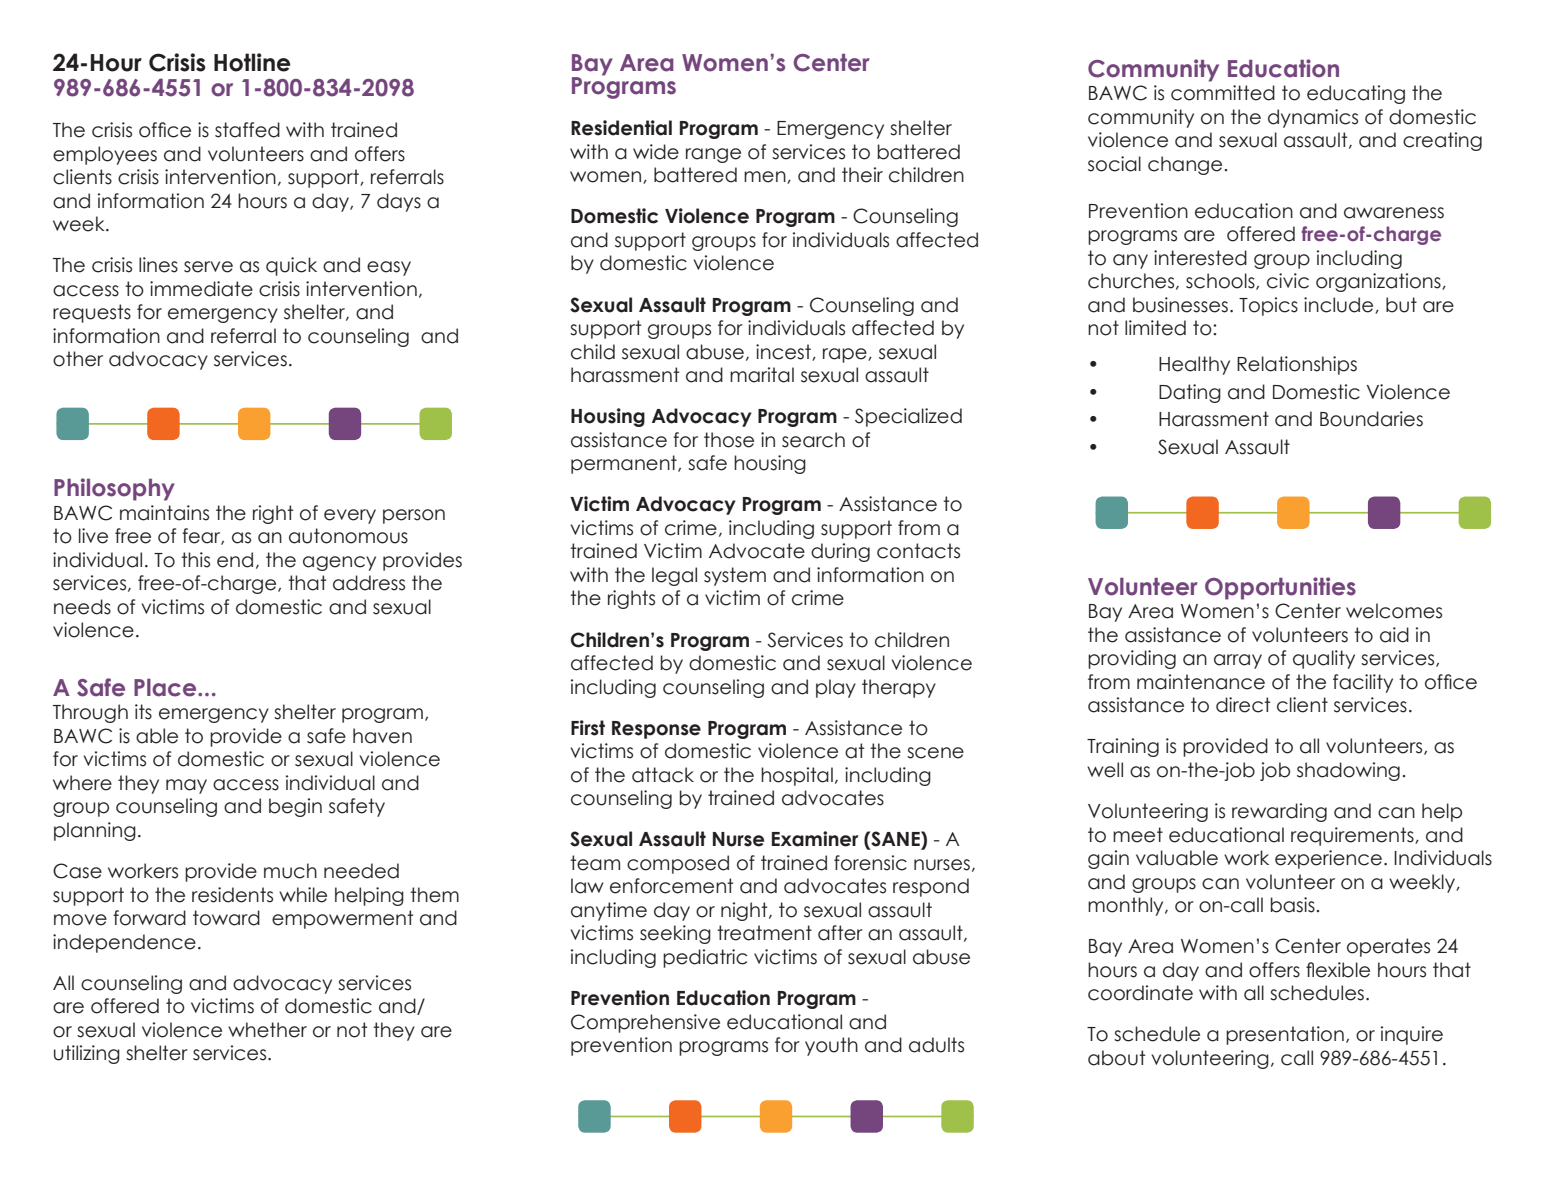 The height and width of the image is (1199, 1552). I want to click on committed, so click(1223, 93).
